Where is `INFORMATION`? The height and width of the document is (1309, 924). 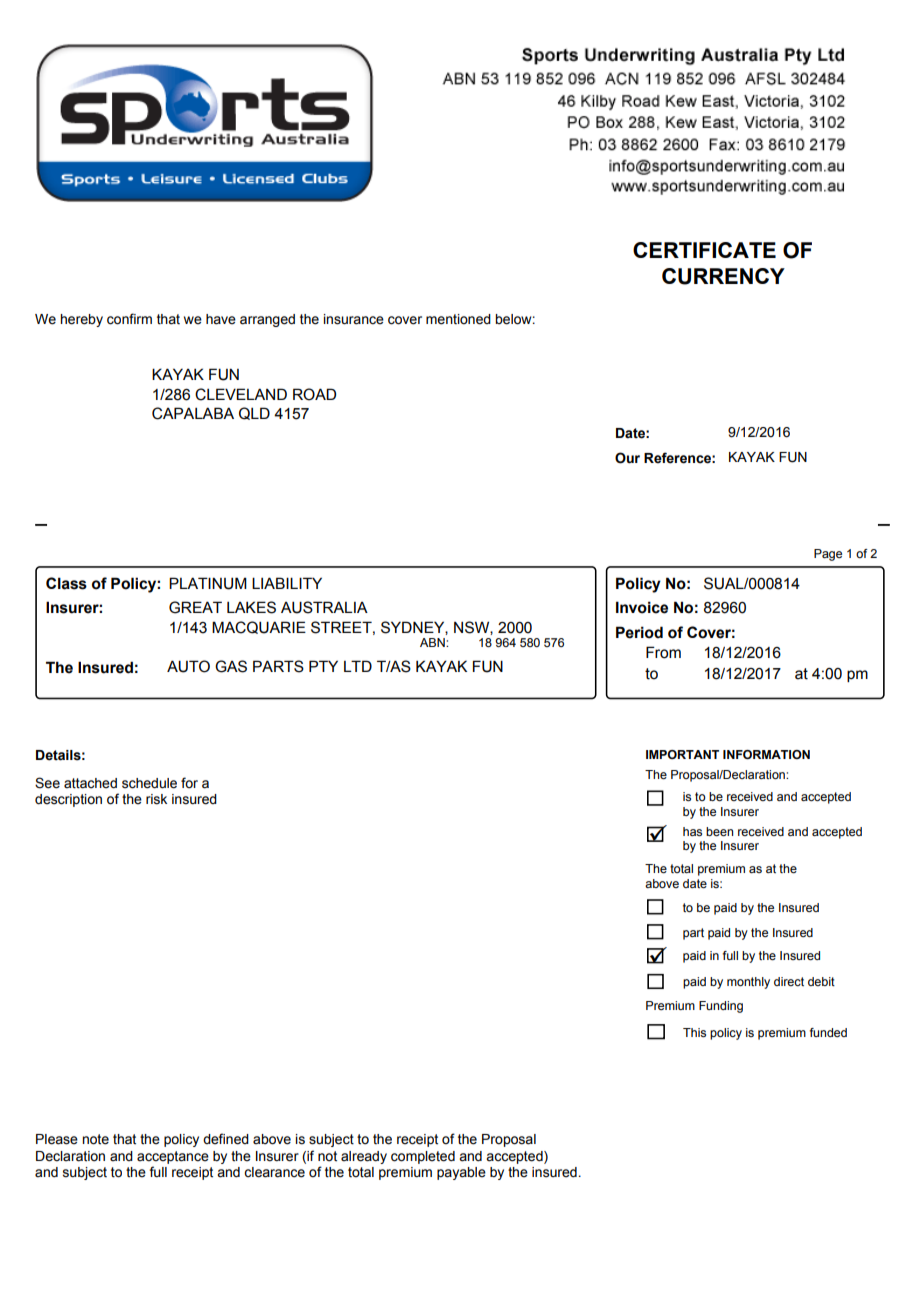 INFORMATION is located at coordinates (766, 754).
